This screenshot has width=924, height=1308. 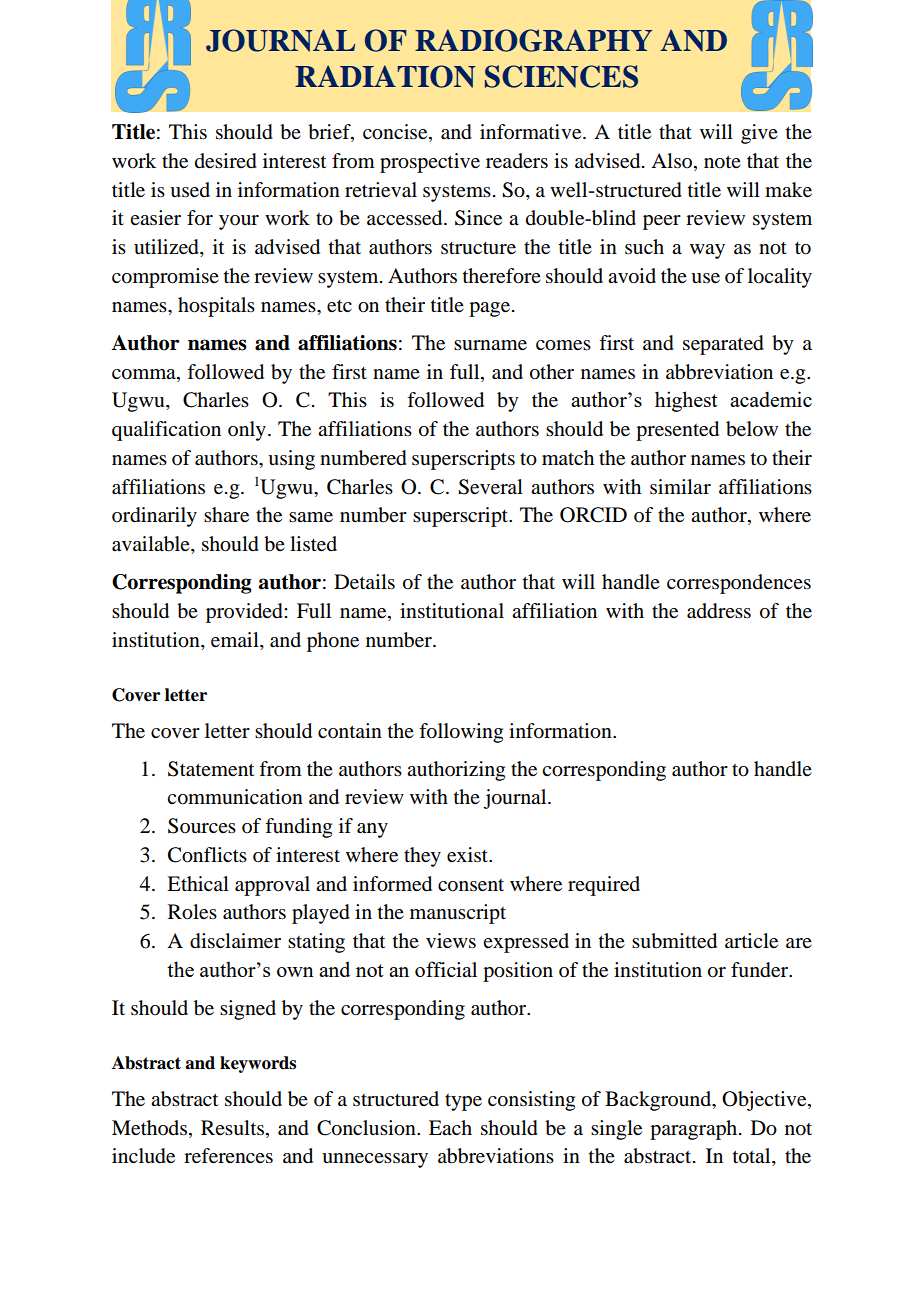 I want to click on manuscript, so click(x=458, y=914).
